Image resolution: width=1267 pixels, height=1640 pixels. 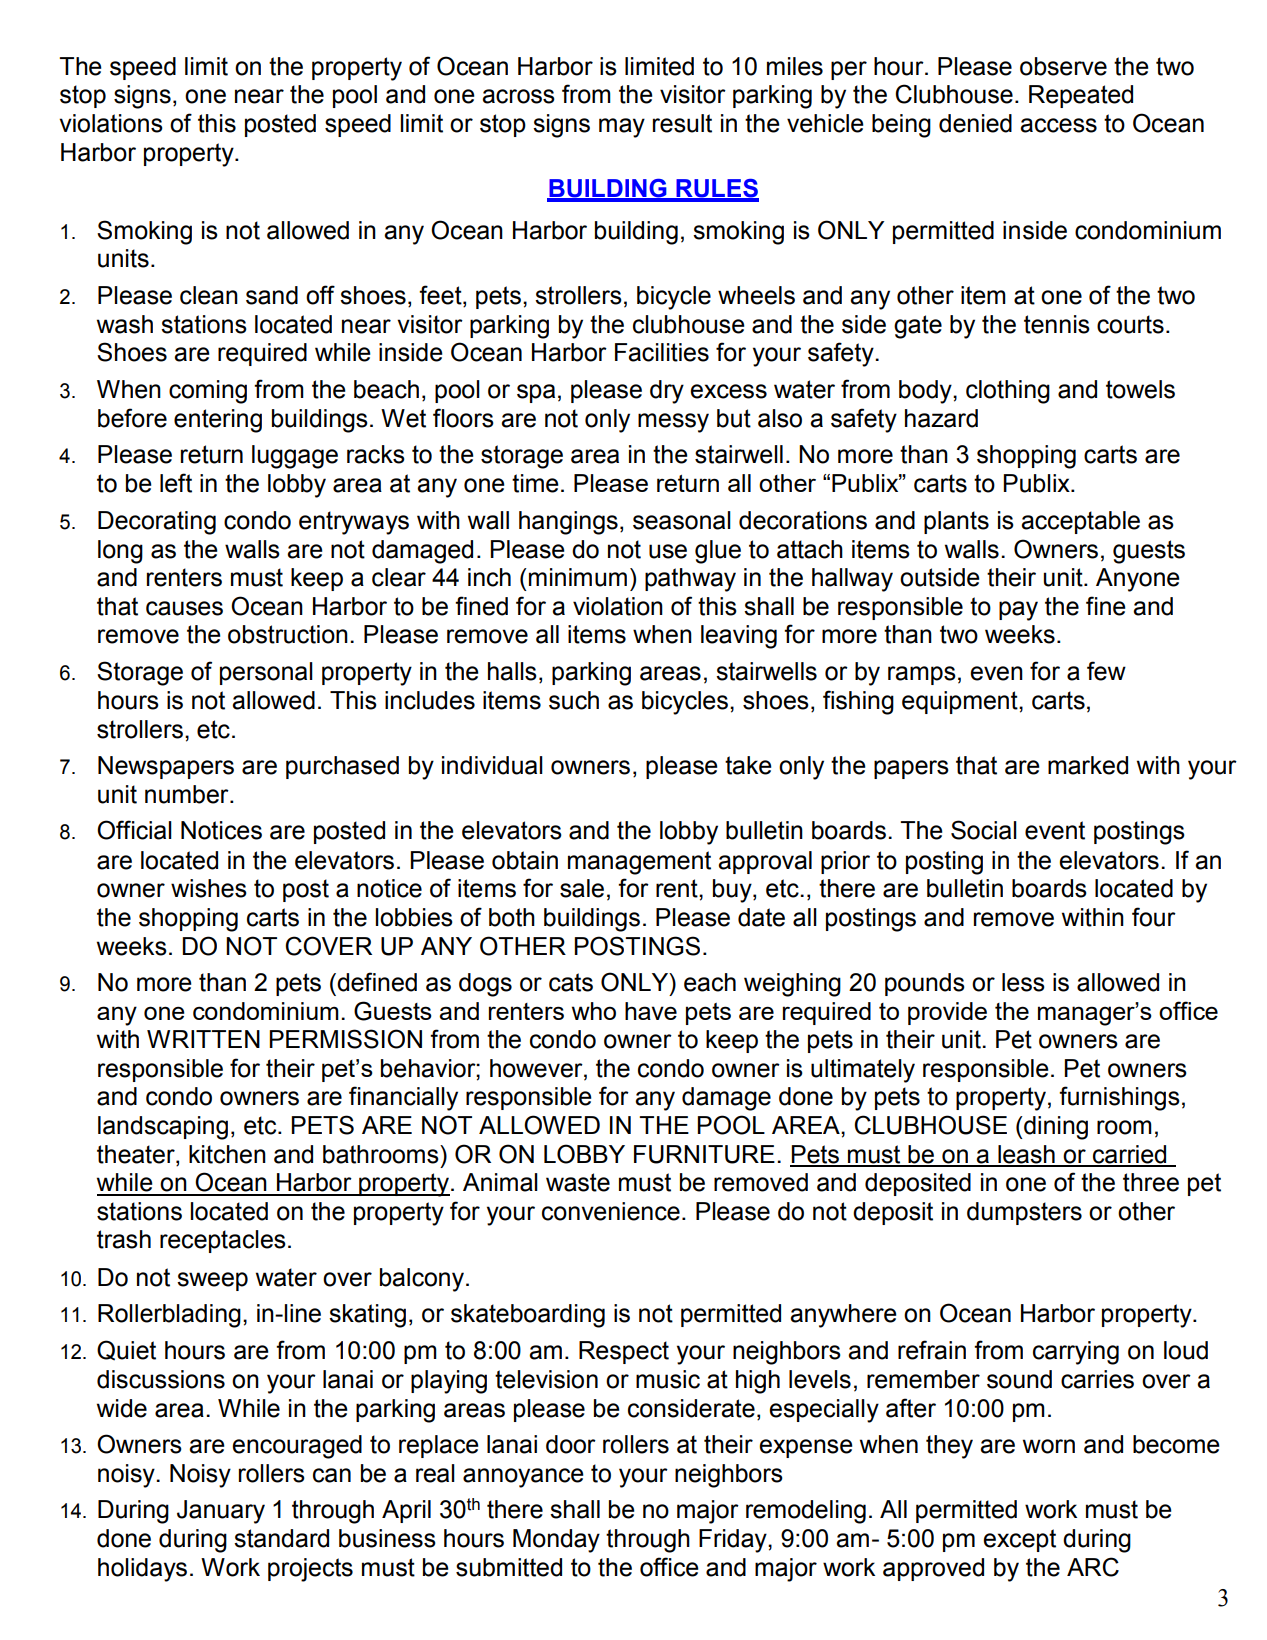 What do you see at coordinates (1019, 1540) in the screenshot?
I see `except` at bounding box center [1019, 1540].
